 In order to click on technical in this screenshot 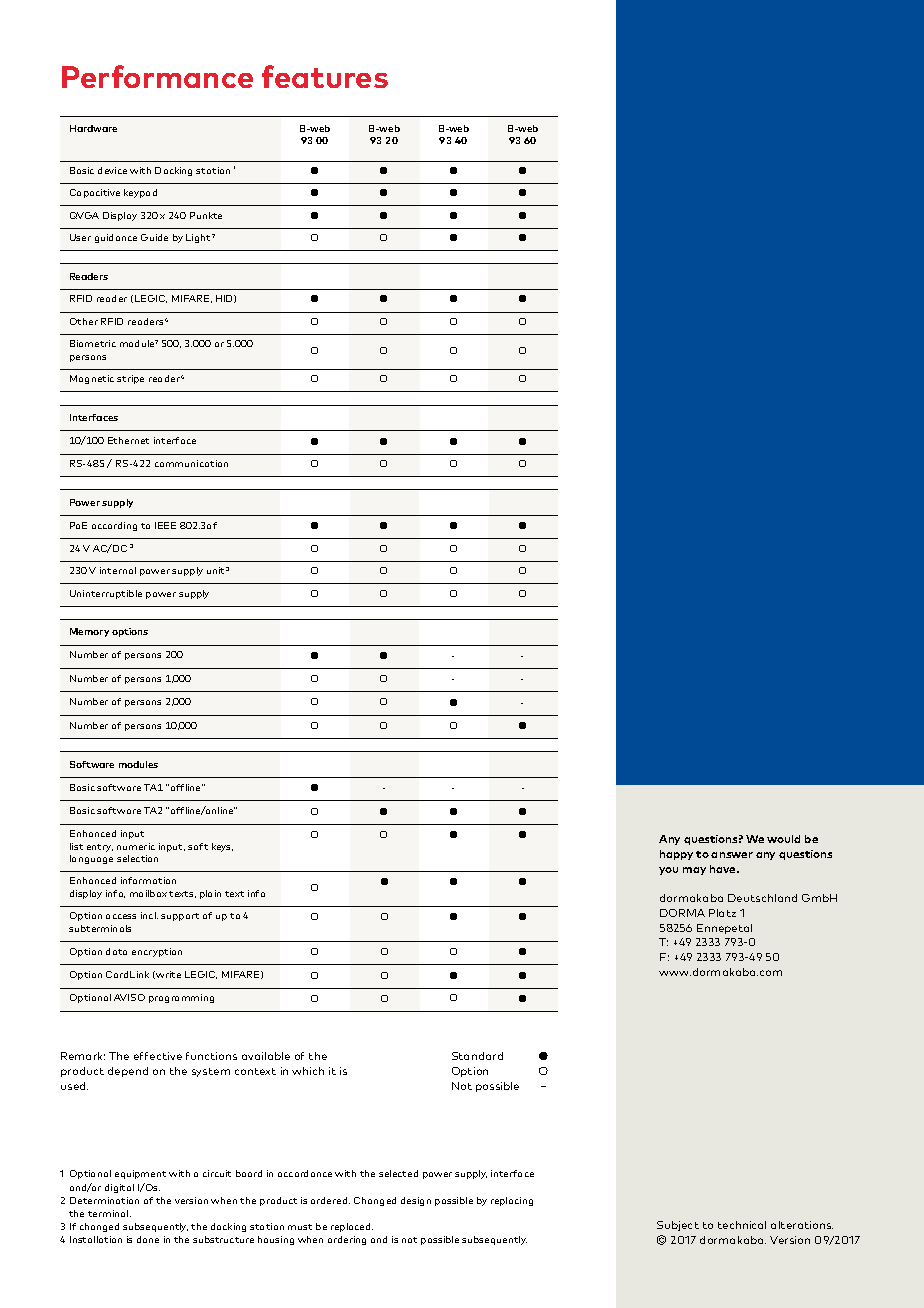, I will do `click(742, 1225)`.
